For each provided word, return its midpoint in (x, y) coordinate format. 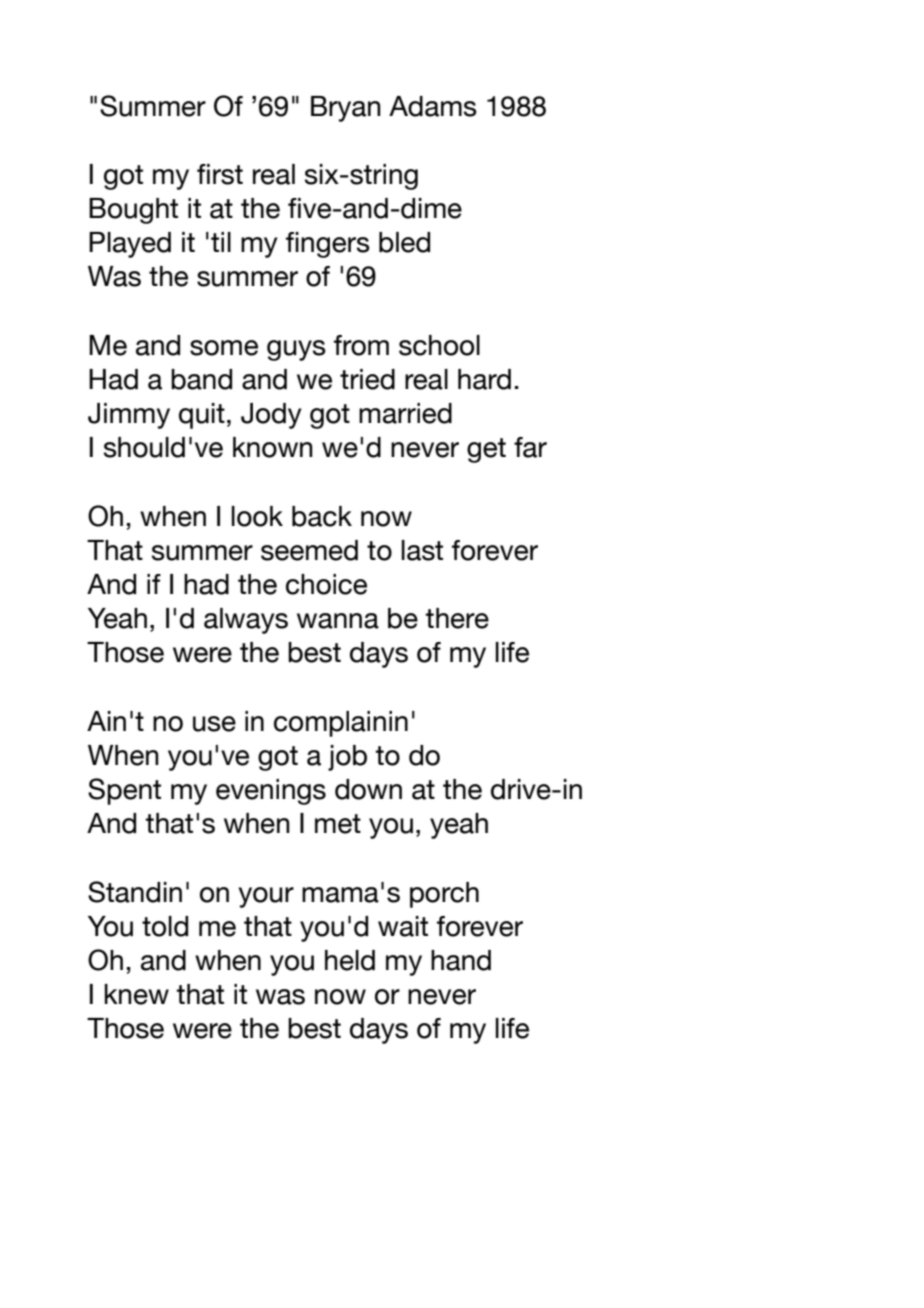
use (214, 724)
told (165, 926)
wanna (338, 621)
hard (484, 379)
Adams (433, 106)
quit (202, 416)
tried (367, 379)
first (220, 174)
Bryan (346, 109)
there (457, 618)
